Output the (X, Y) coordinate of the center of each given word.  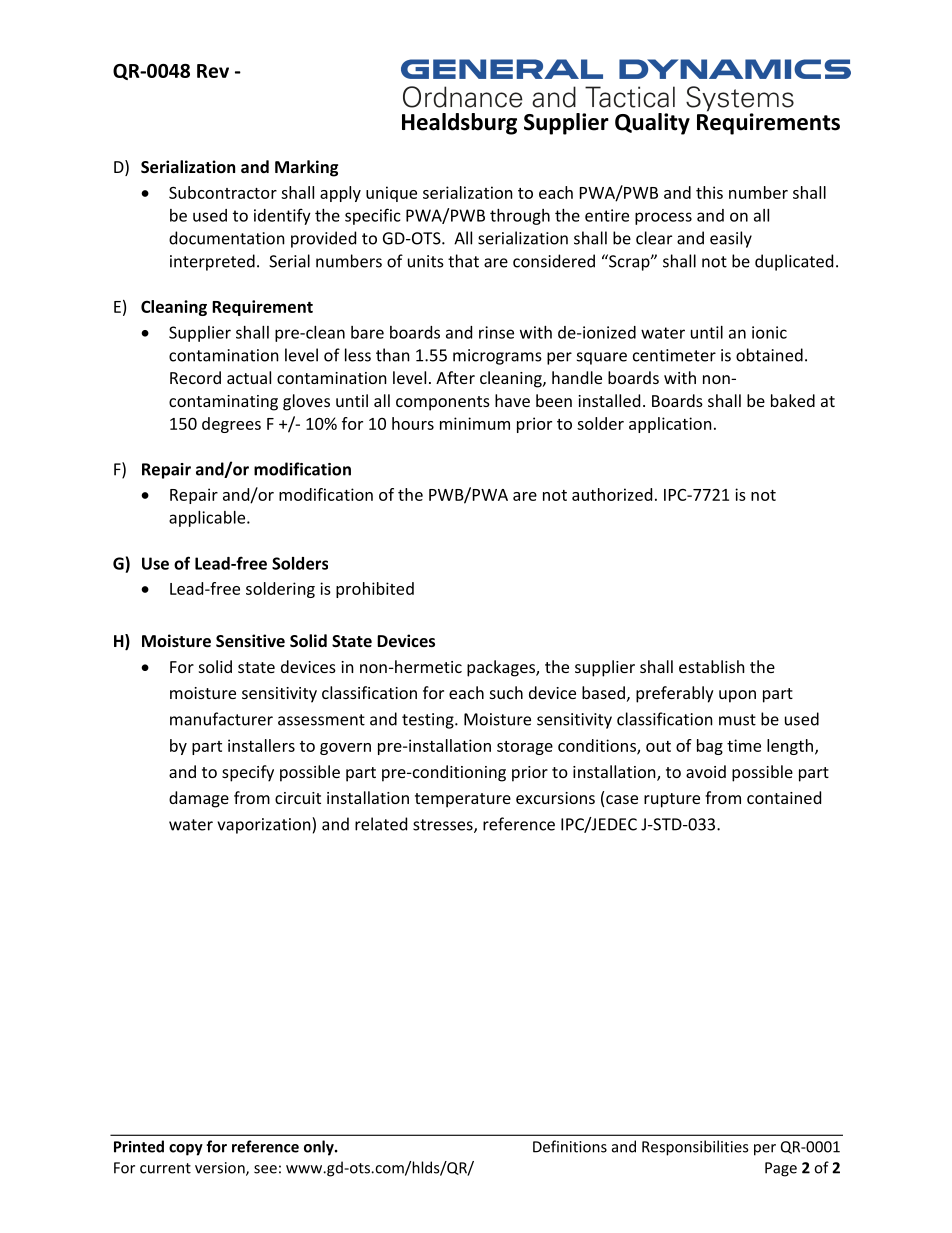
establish (712, 666)
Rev (213, 71)
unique (391, 194)
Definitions (570, 1146)
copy (186, 1150)
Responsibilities (695, 1148)
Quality (652, 124)
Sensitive (250, 640)
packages (502, 668)
